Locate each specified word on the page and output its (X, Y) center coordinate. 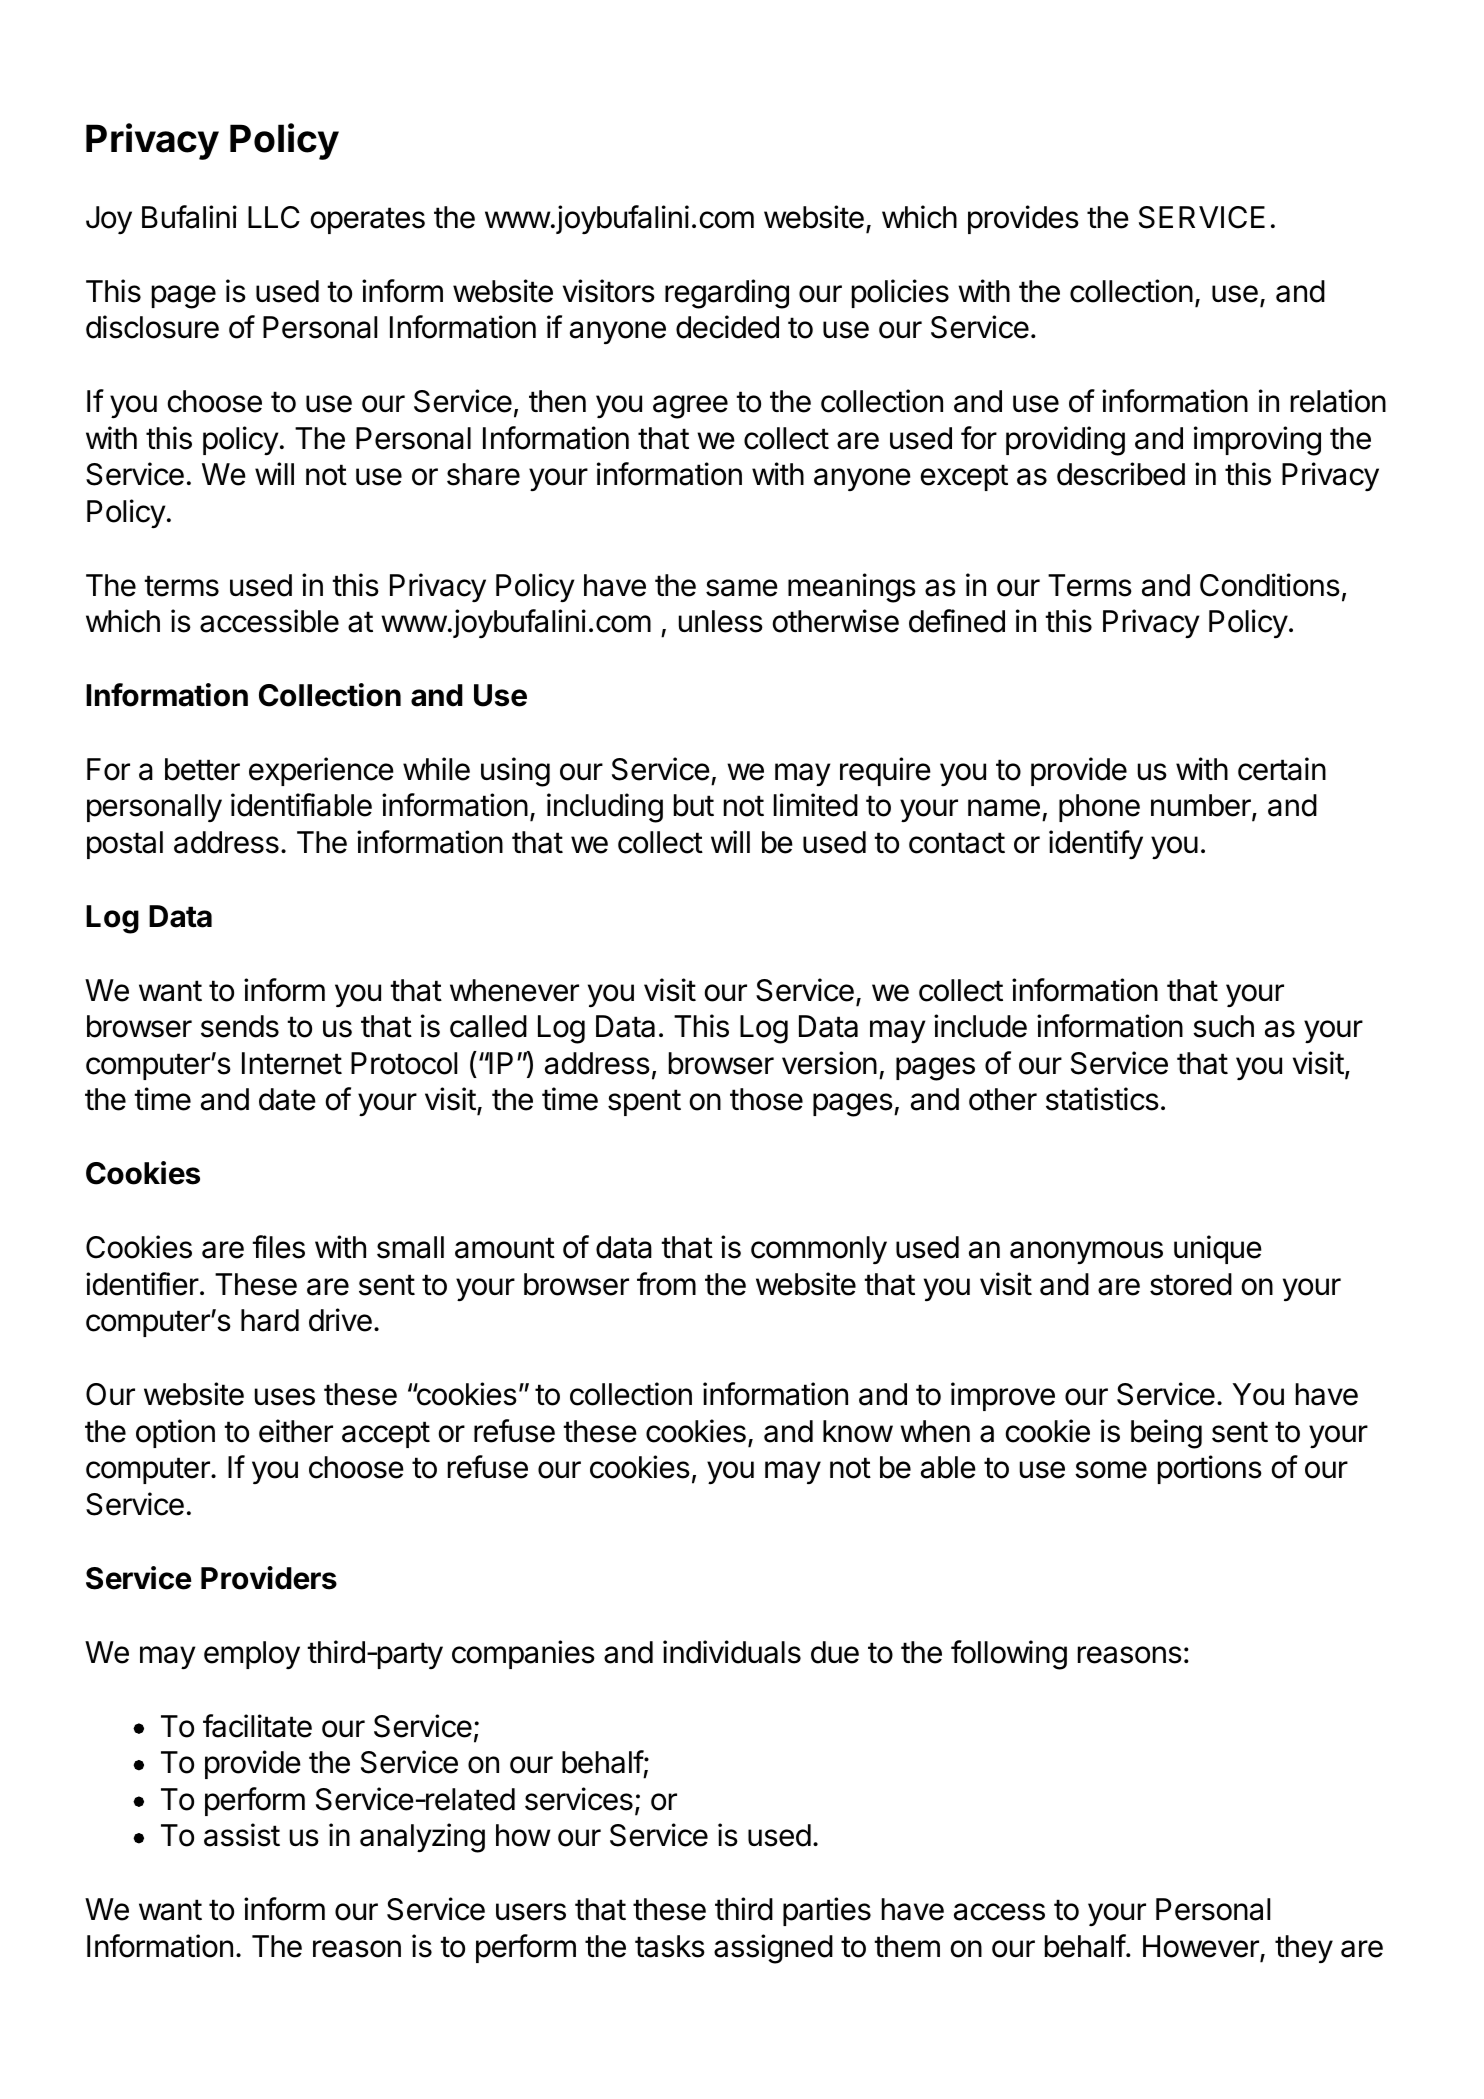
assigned (773, 1949)
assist (242, 1835)
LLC (274, 217)
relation (1338, 401)
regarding (727, 294)
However (1202, 1947)
